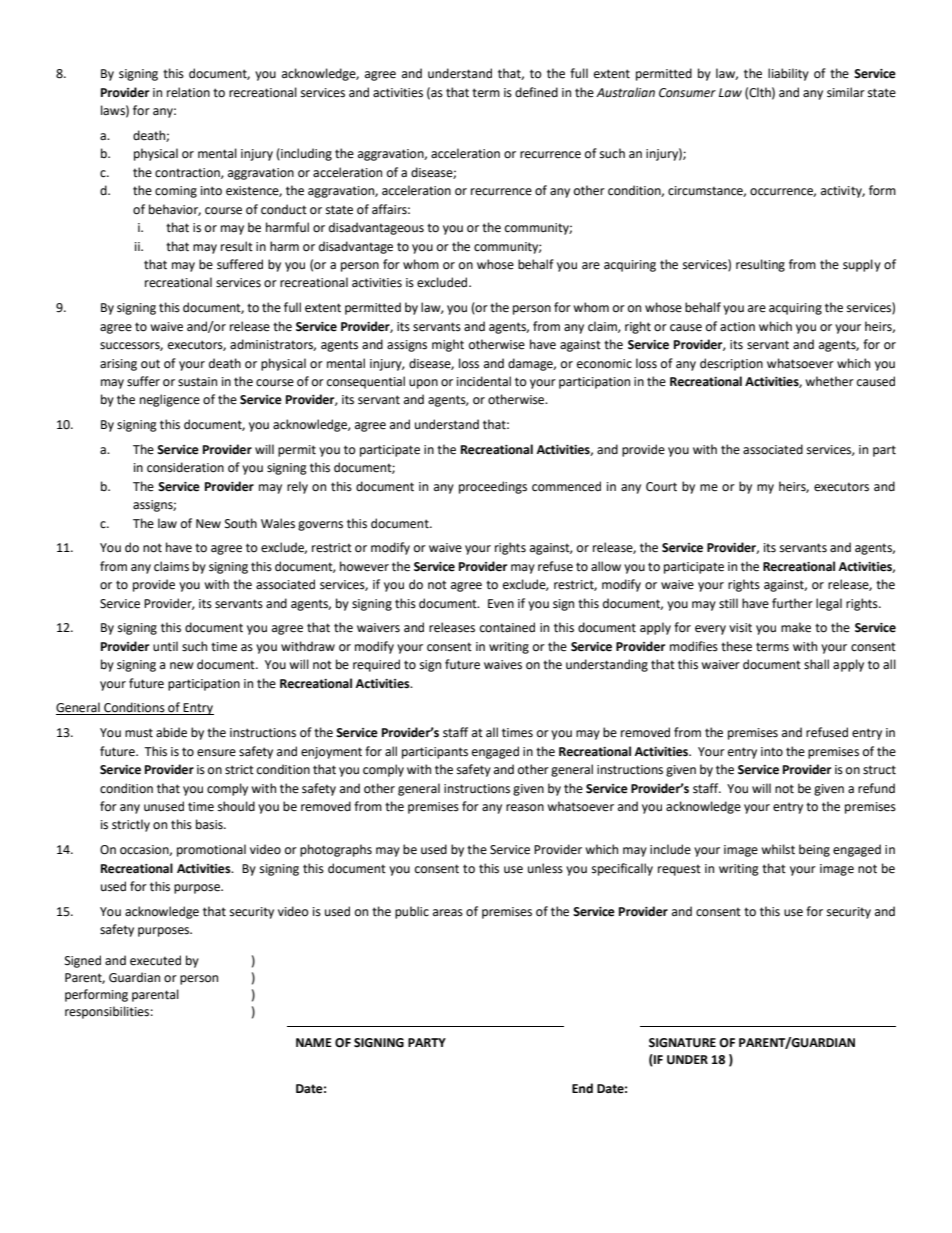 Image resolution: width=952 pixels, height=1233 pixels. Describe the element at coordinates (536, 92) in the image. I see `defined` at that location.
